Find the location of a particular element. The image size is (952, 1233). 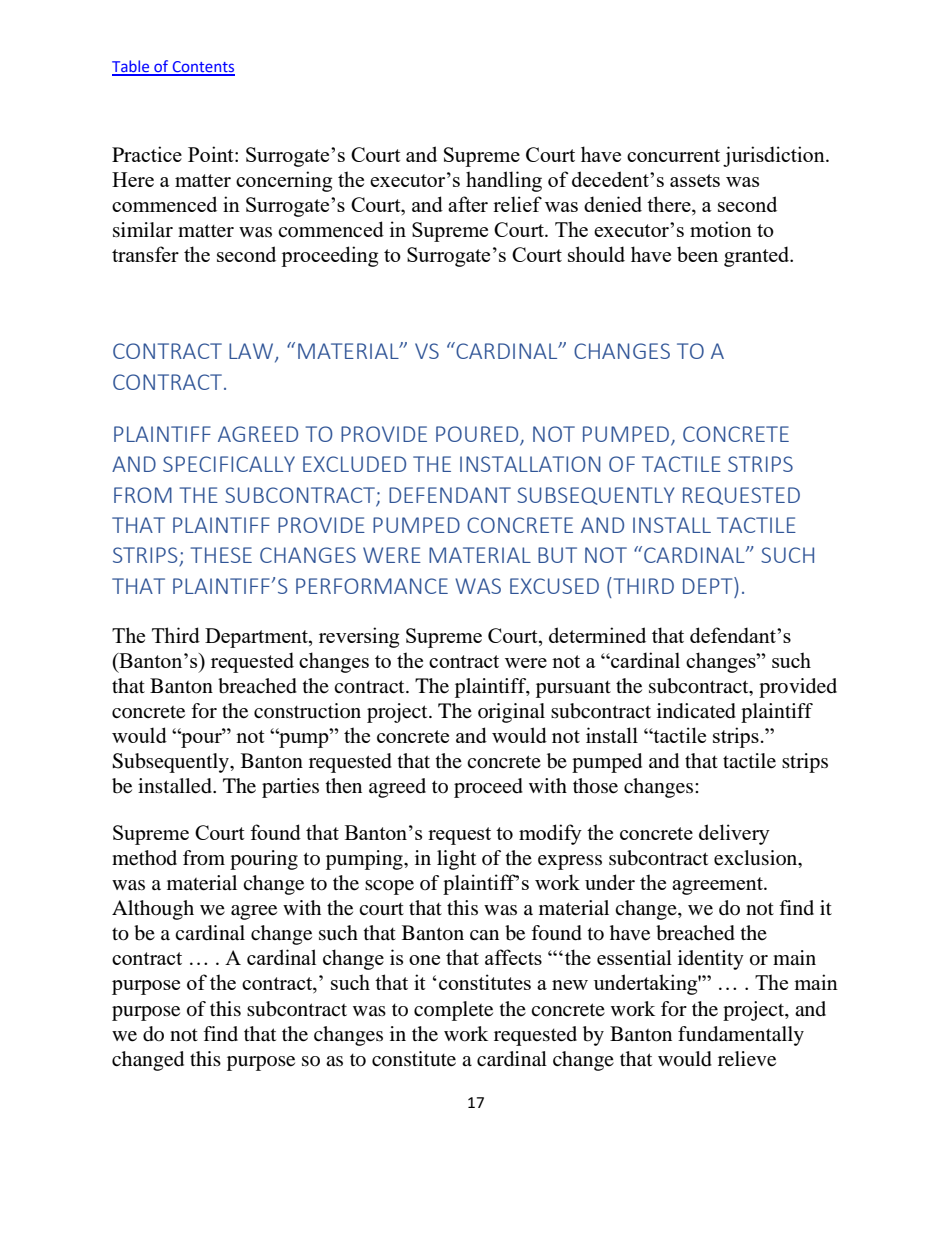

LAW is located at coordinates (252, 352).
